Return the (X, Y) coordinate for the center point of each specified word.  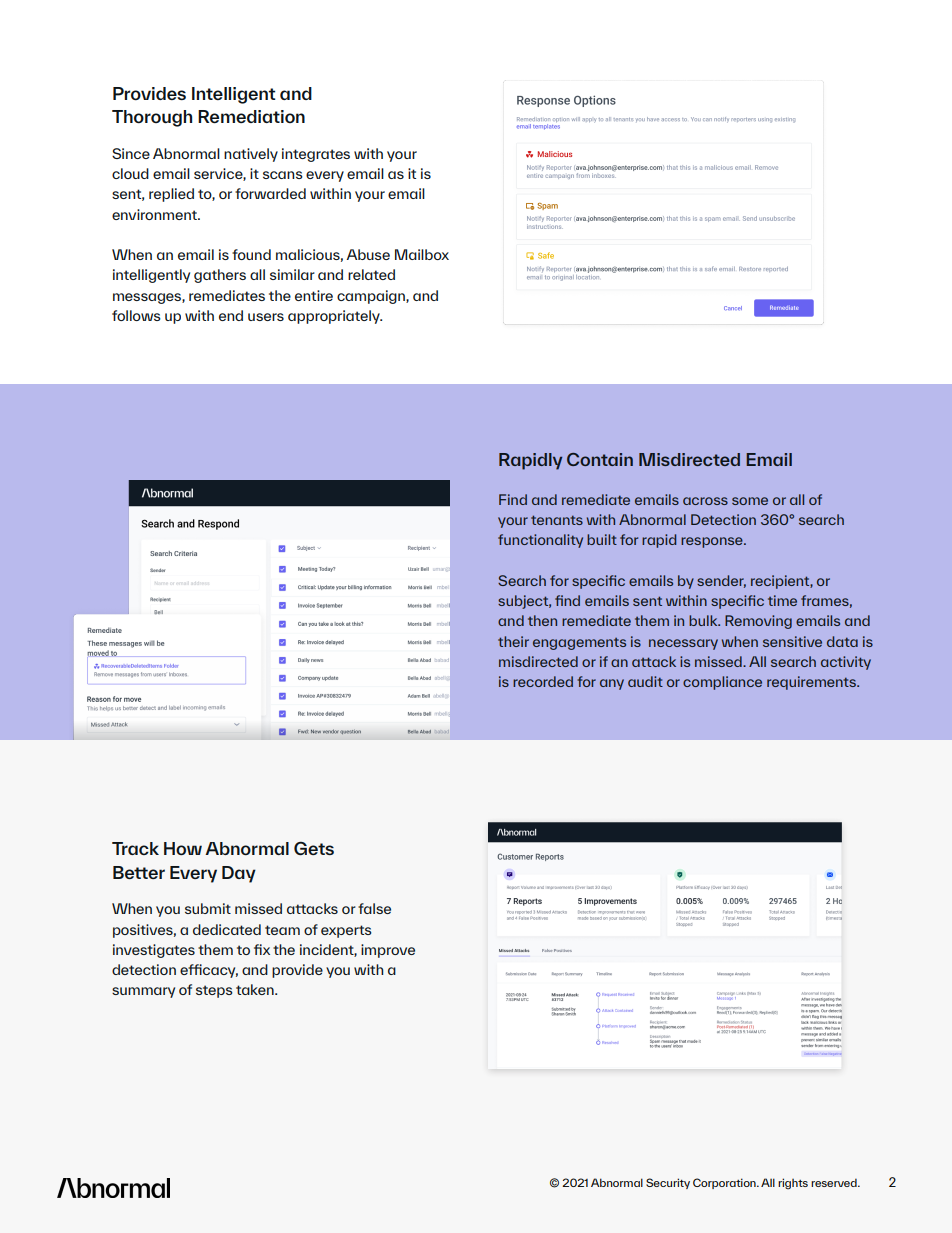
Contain (600, 459)
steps (214, 991)
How (183, 848)
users (266, 317)
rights (793, 1184)
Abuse (368, 254)
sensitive (792, 641)
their (513, 641)
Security (668, 1183)
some (750, 501)
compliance (722, 683)
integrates (316, 155)
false (374, 908)
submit (208, 908)
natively (251, 155)
